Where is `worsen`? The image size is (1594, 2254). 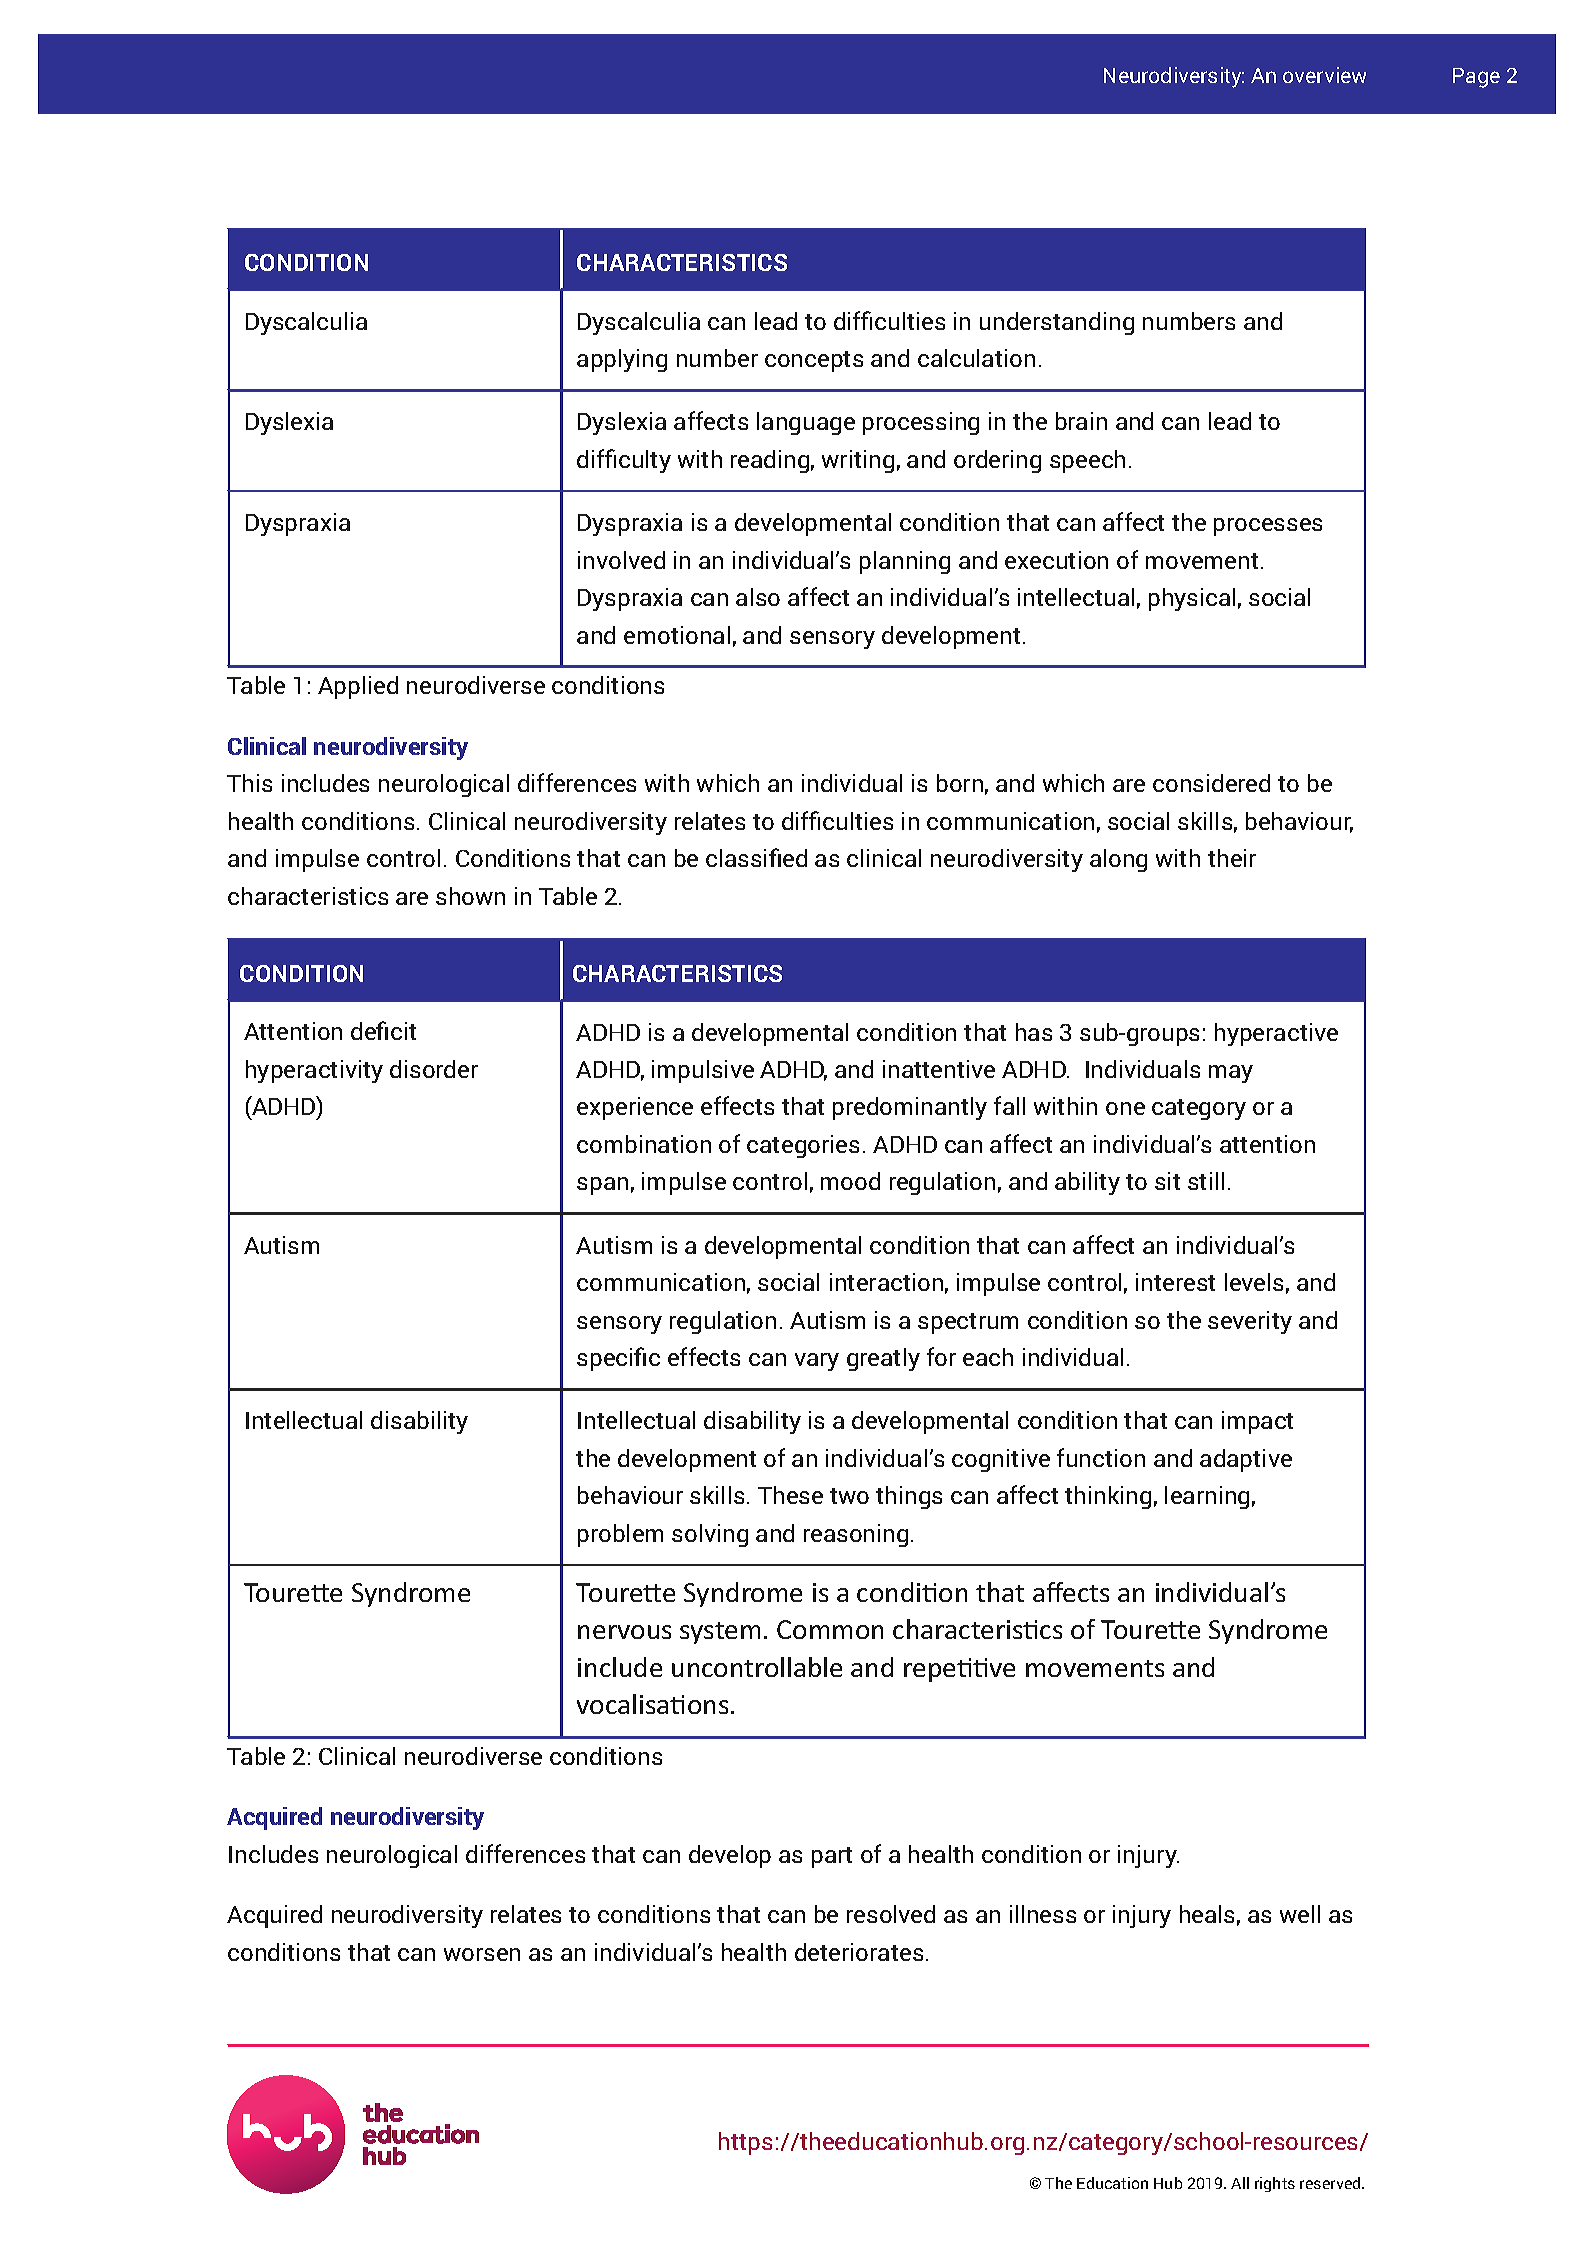 worsen is located at coordinates (482, 1954).
